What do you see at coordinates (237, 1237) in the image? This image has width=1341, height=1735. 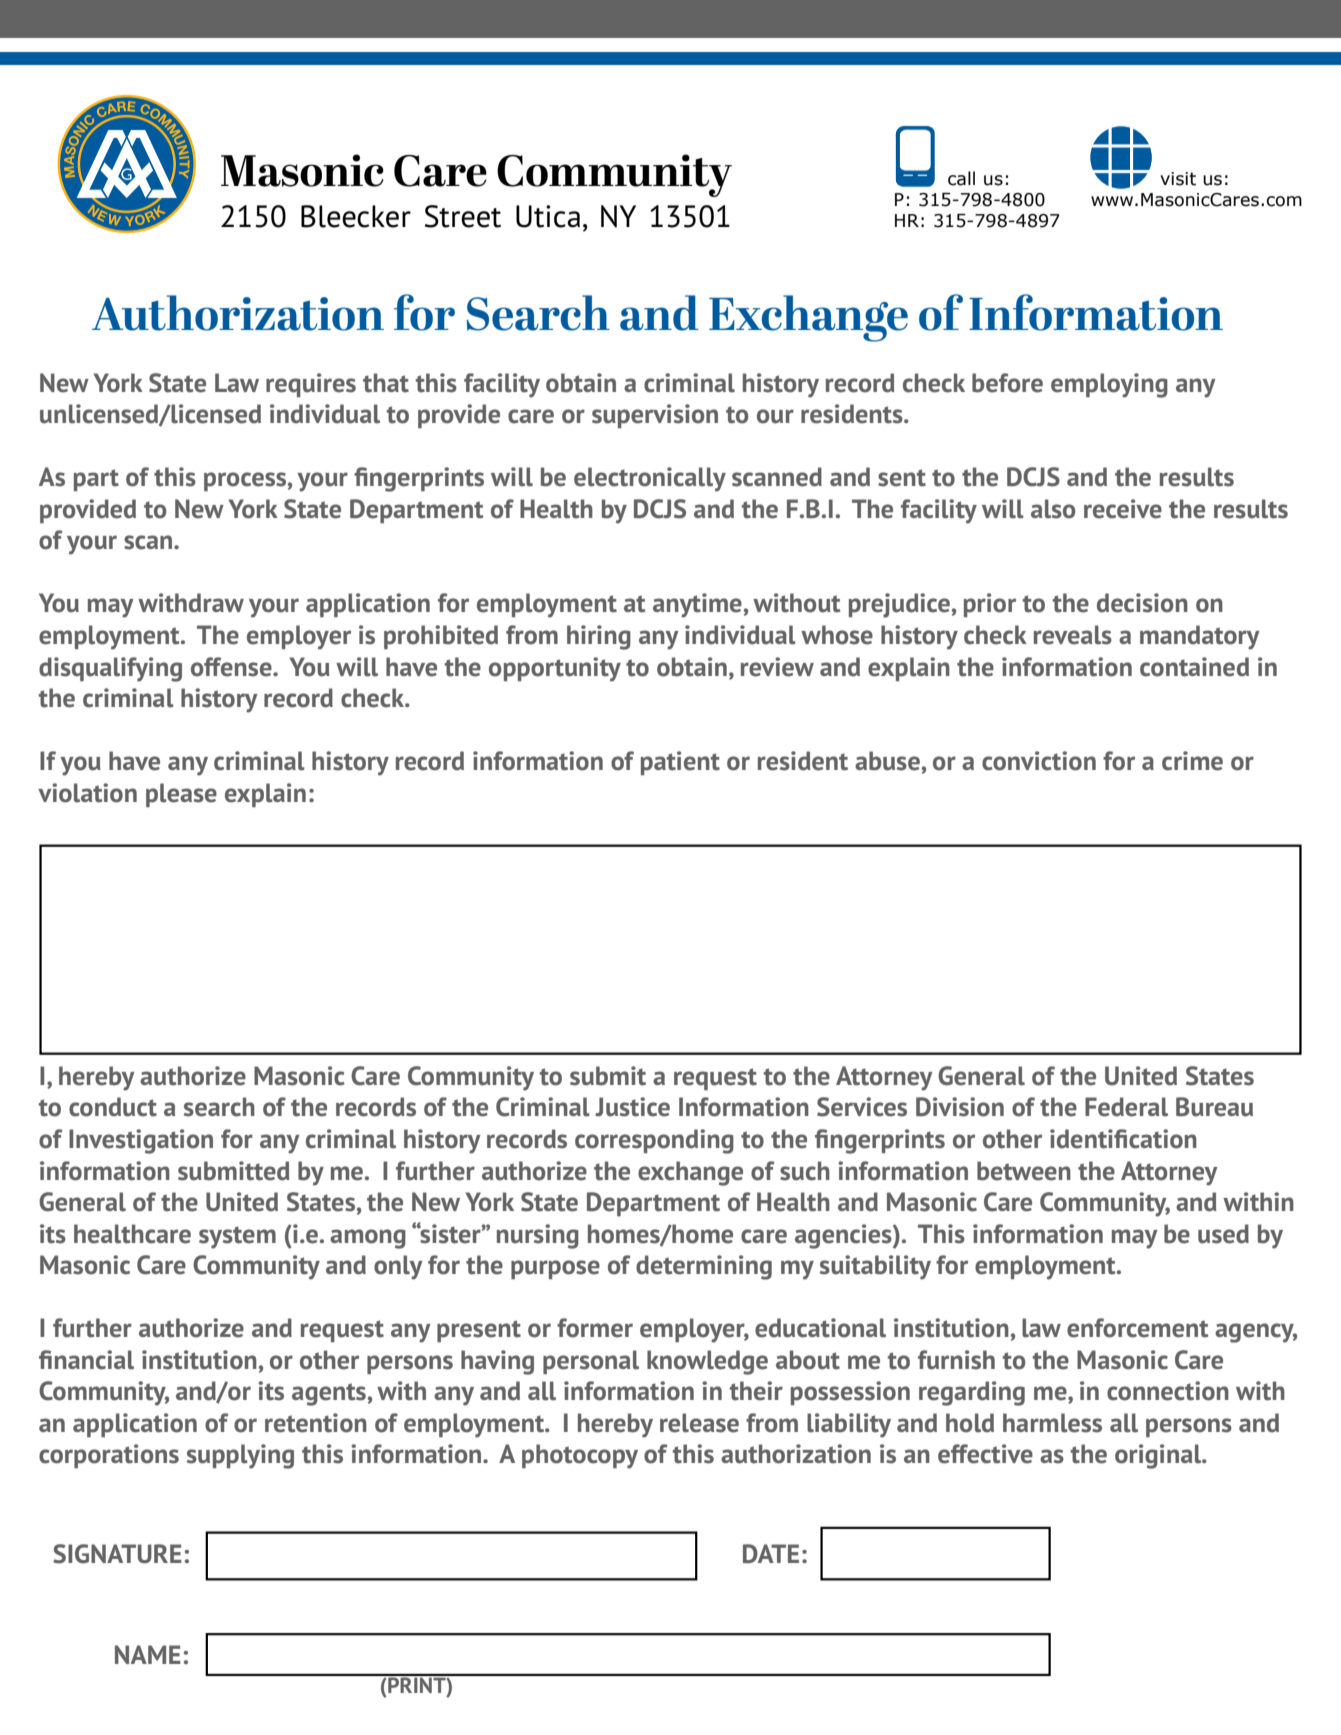 I see `system` at bounding box center [237, 1237].
